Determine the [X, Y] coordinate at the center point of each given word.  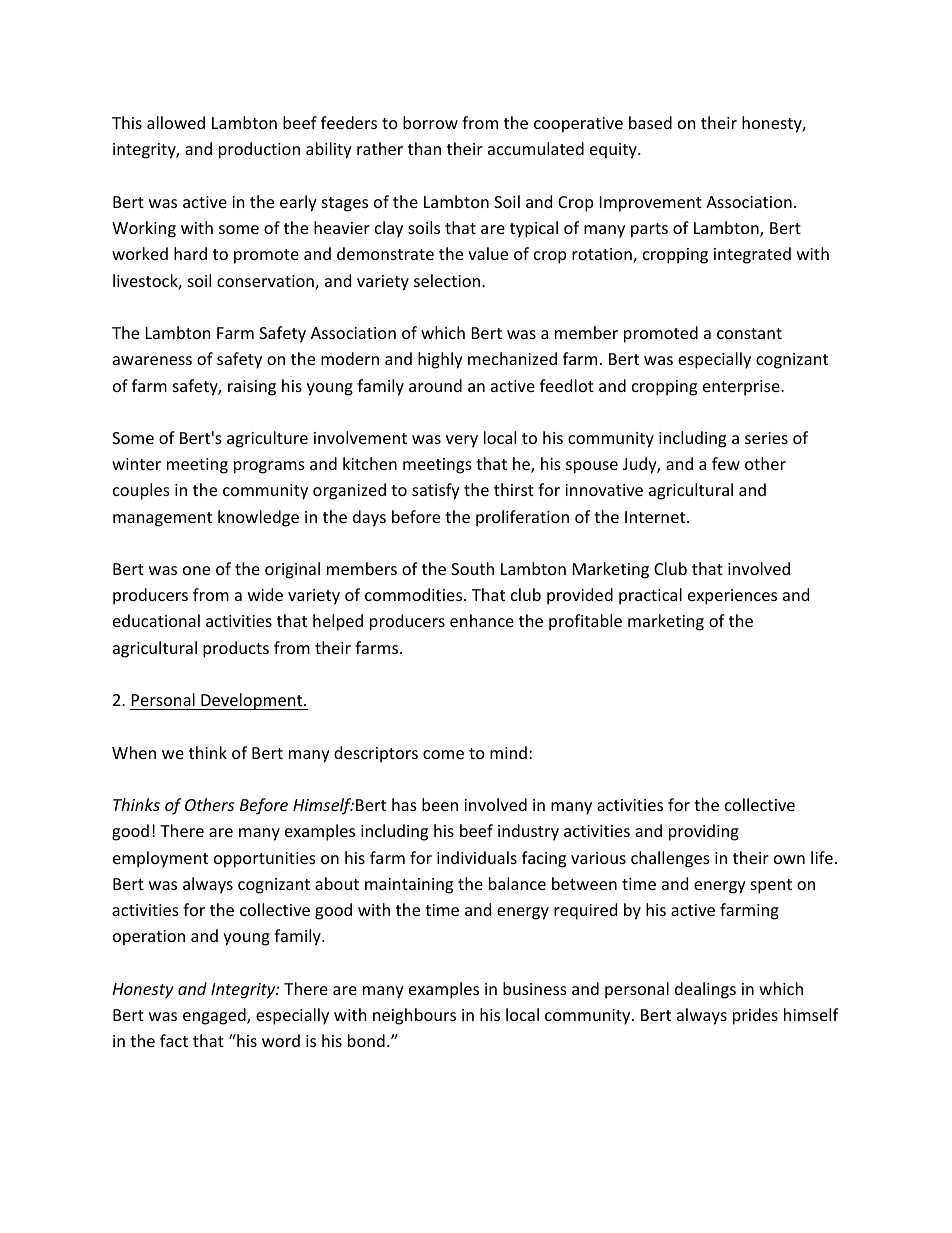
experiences [732, 597]
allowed [176, 122]
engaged [215, 1016]
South [472, 568]
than [424, 148]
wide [265, 594]
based [650, 122]
